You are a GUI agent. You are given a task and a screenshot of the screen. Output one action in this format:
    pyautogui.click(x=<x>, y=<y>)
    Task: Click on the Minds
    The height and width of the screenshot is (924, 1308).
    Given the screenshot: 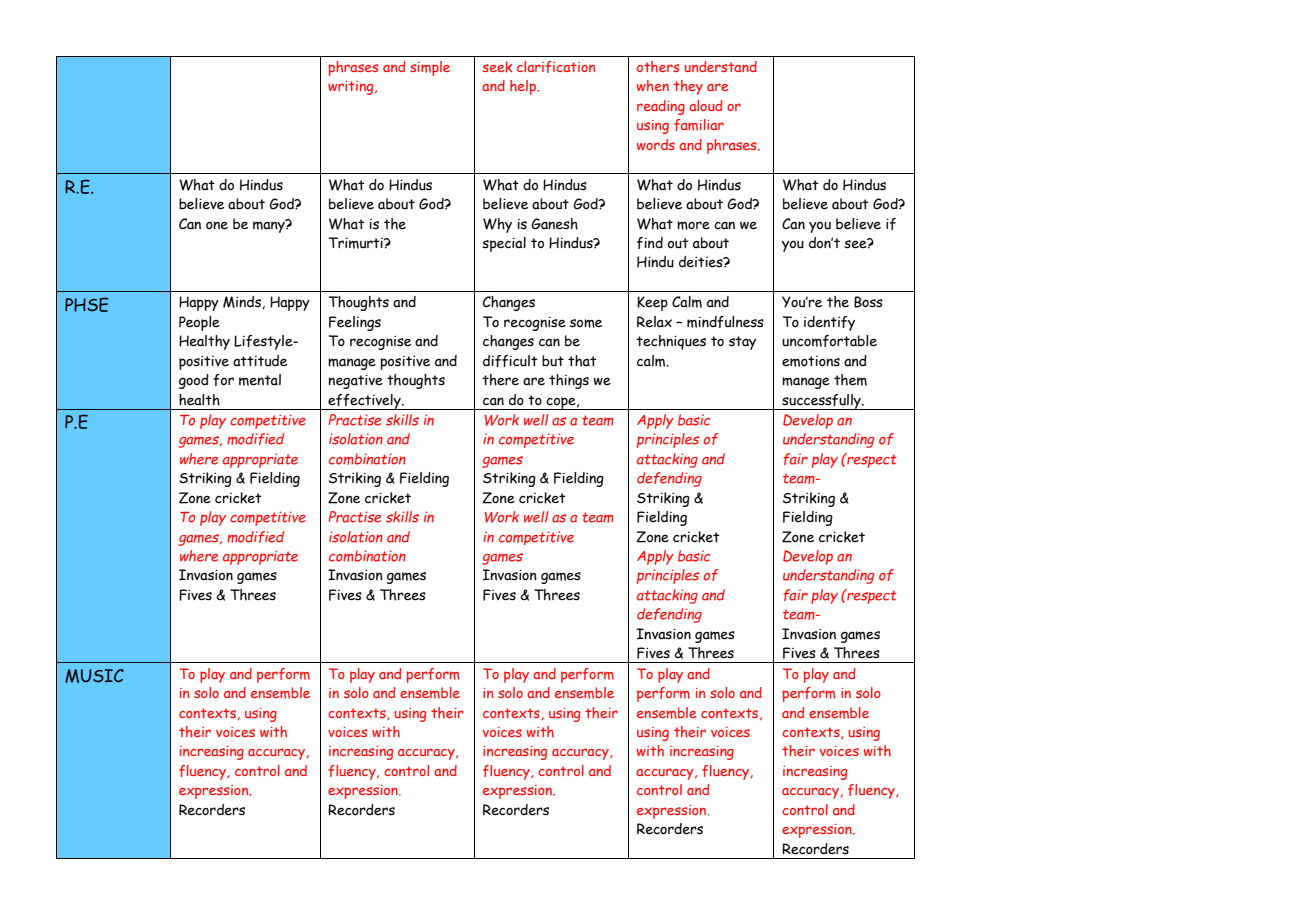 What is the action you would take?
    pyautogui.click(x=243, y=302)
